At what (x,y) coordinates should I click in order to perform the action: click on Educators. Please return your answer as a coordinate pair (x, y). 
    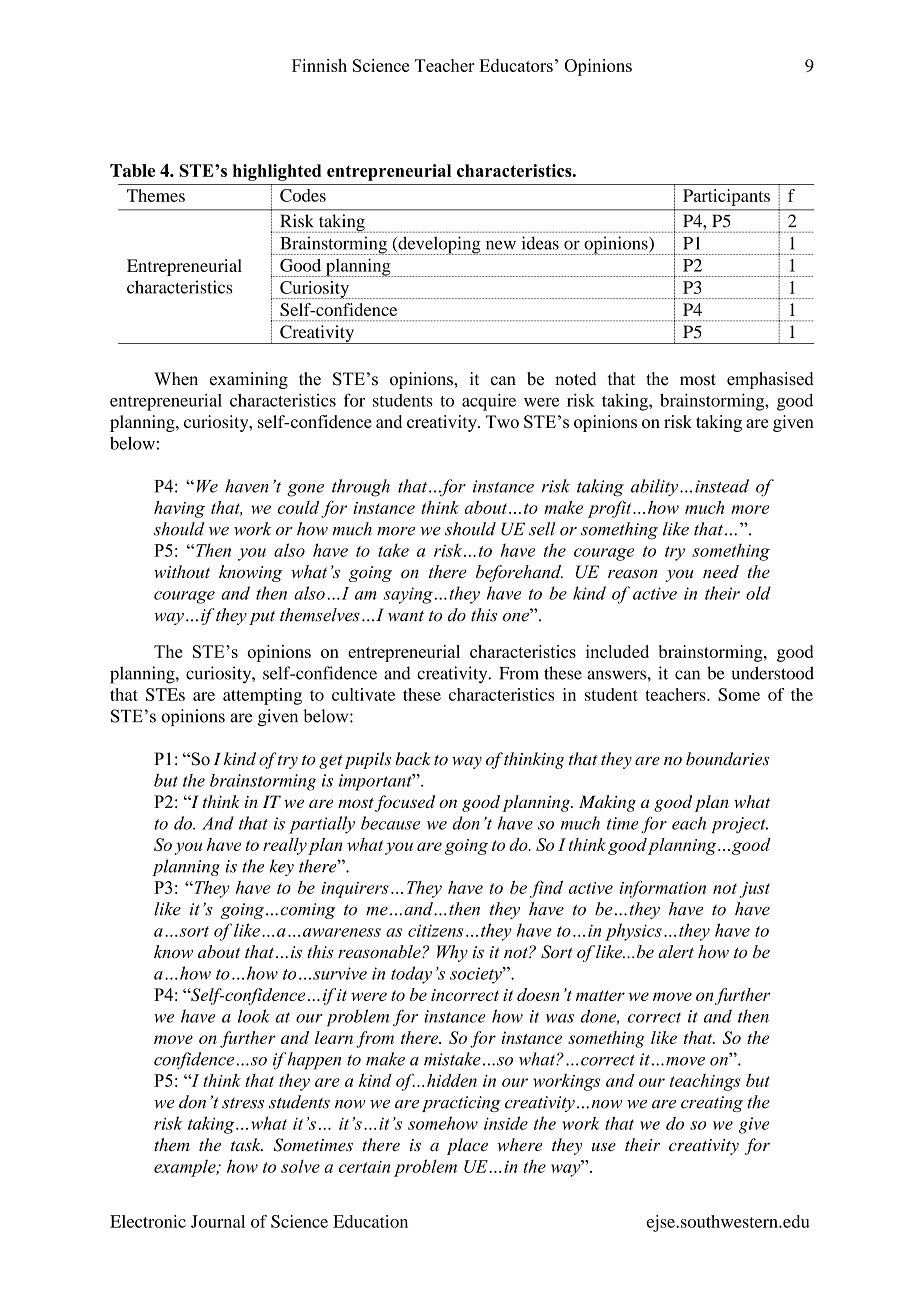
    Looking at the image, I should click on (516, 65).
